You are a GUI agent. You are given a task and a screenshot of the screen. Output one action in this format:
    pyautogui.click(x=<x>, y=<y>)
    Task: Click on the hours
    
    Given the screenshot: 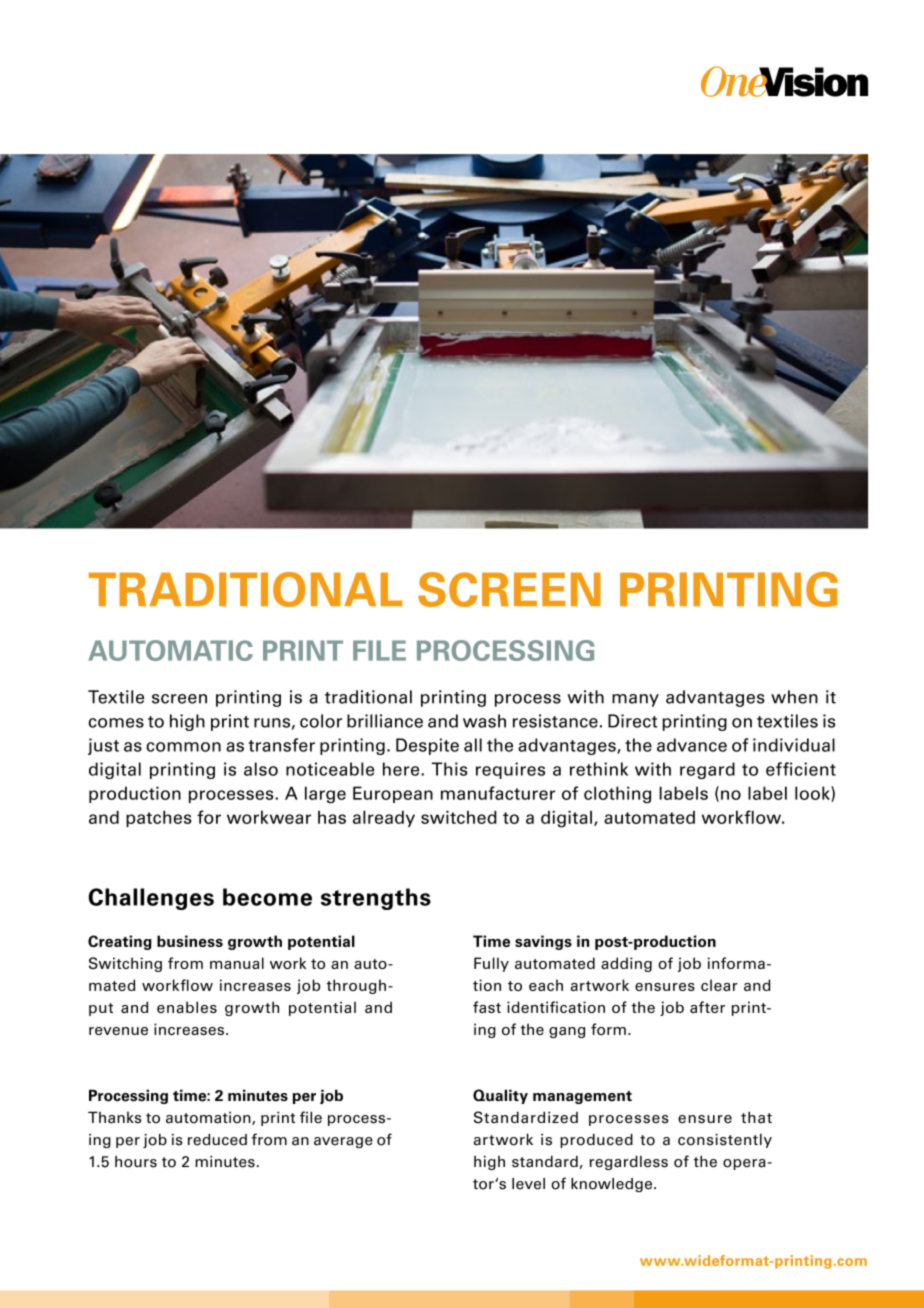 What is the action you would take?
    pyautogui.click(x=136, y=1162)
